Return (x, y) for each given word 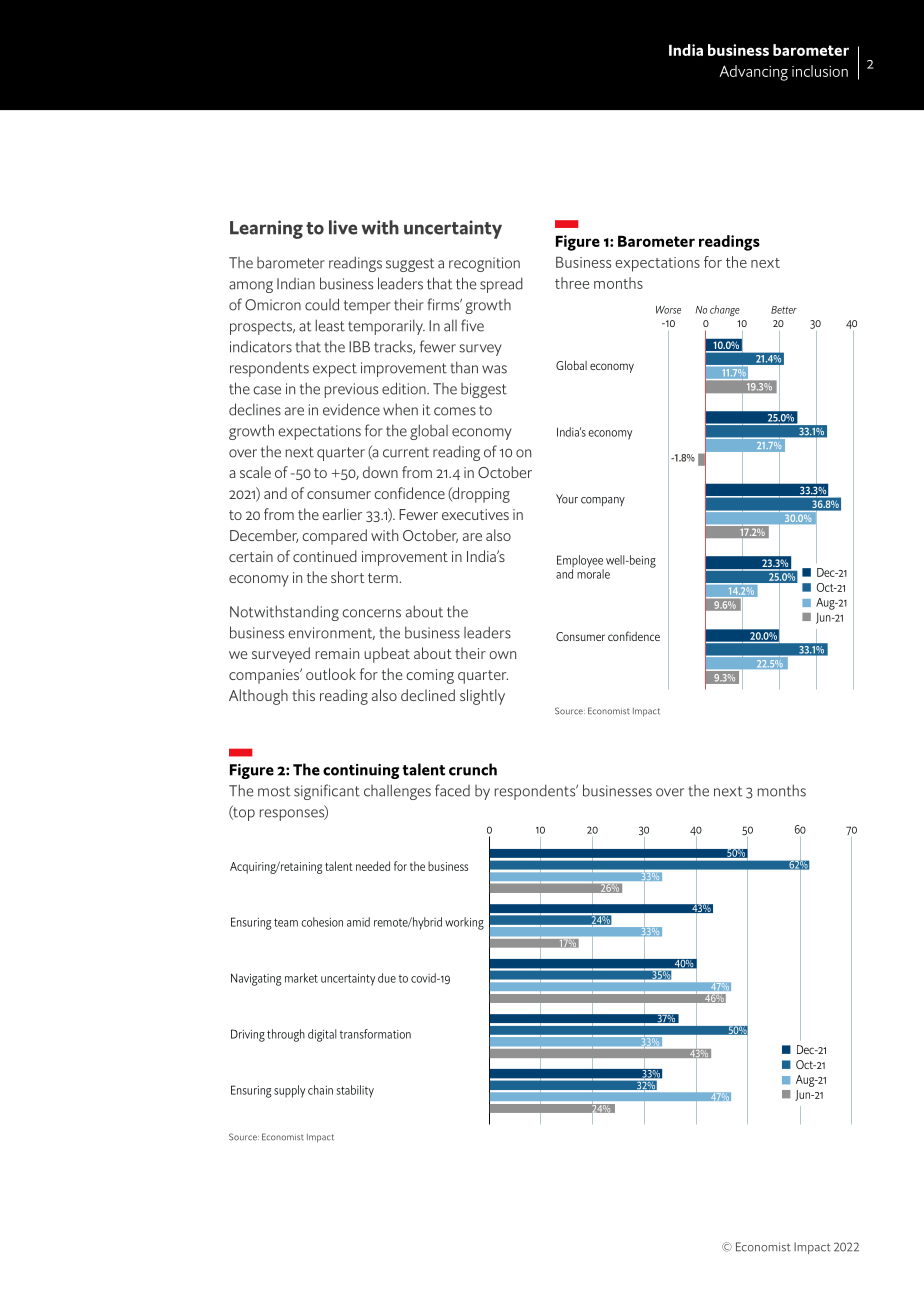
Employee (580, 562)
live (343, 227)
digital (322, 1035)
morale (593, 573)
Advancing (753, 73)
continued (325, 556)
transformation (375, 1034)
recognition (484, 264)
